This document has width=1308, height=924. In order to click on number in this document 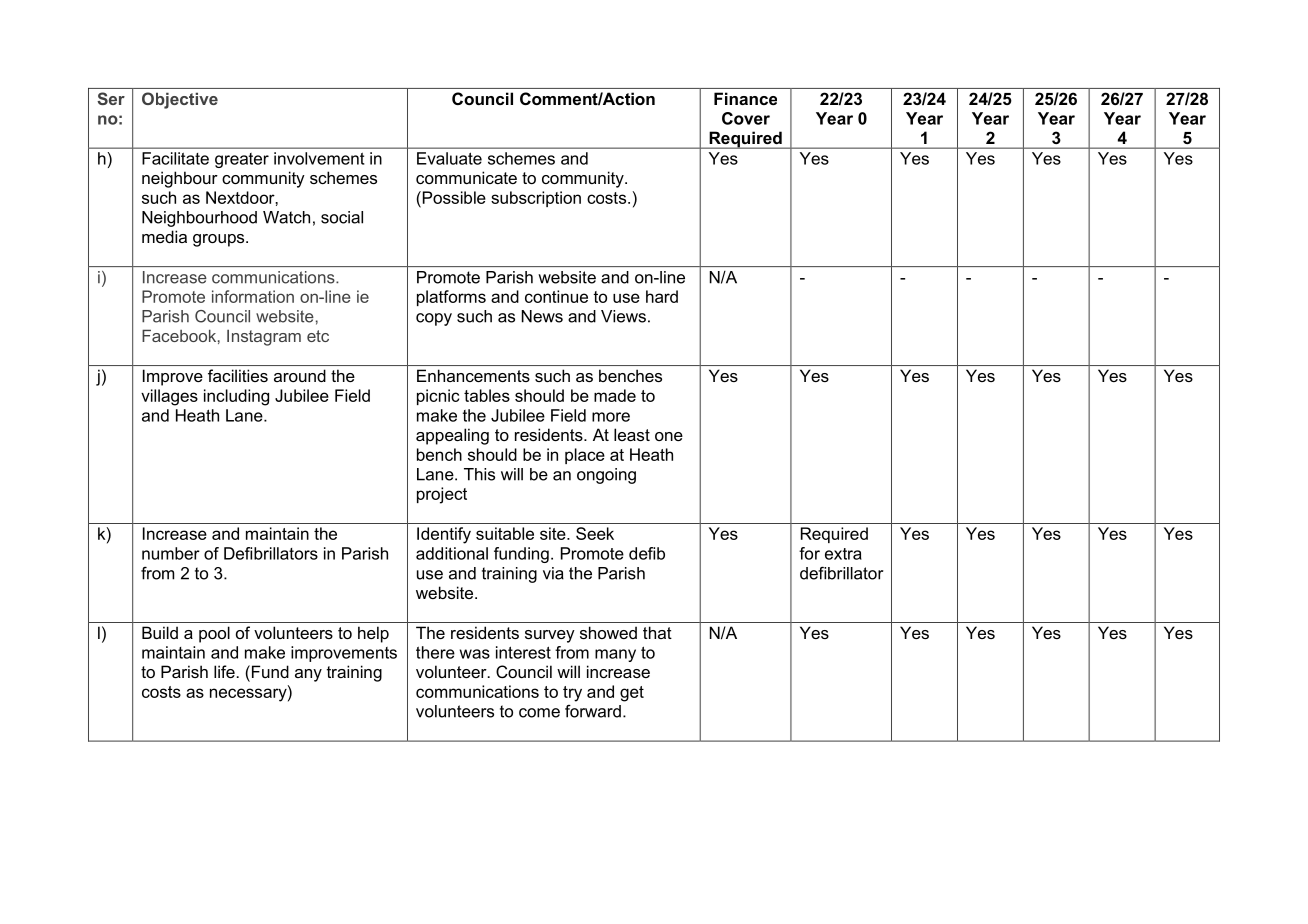, I will do `click(171, 553)`.
